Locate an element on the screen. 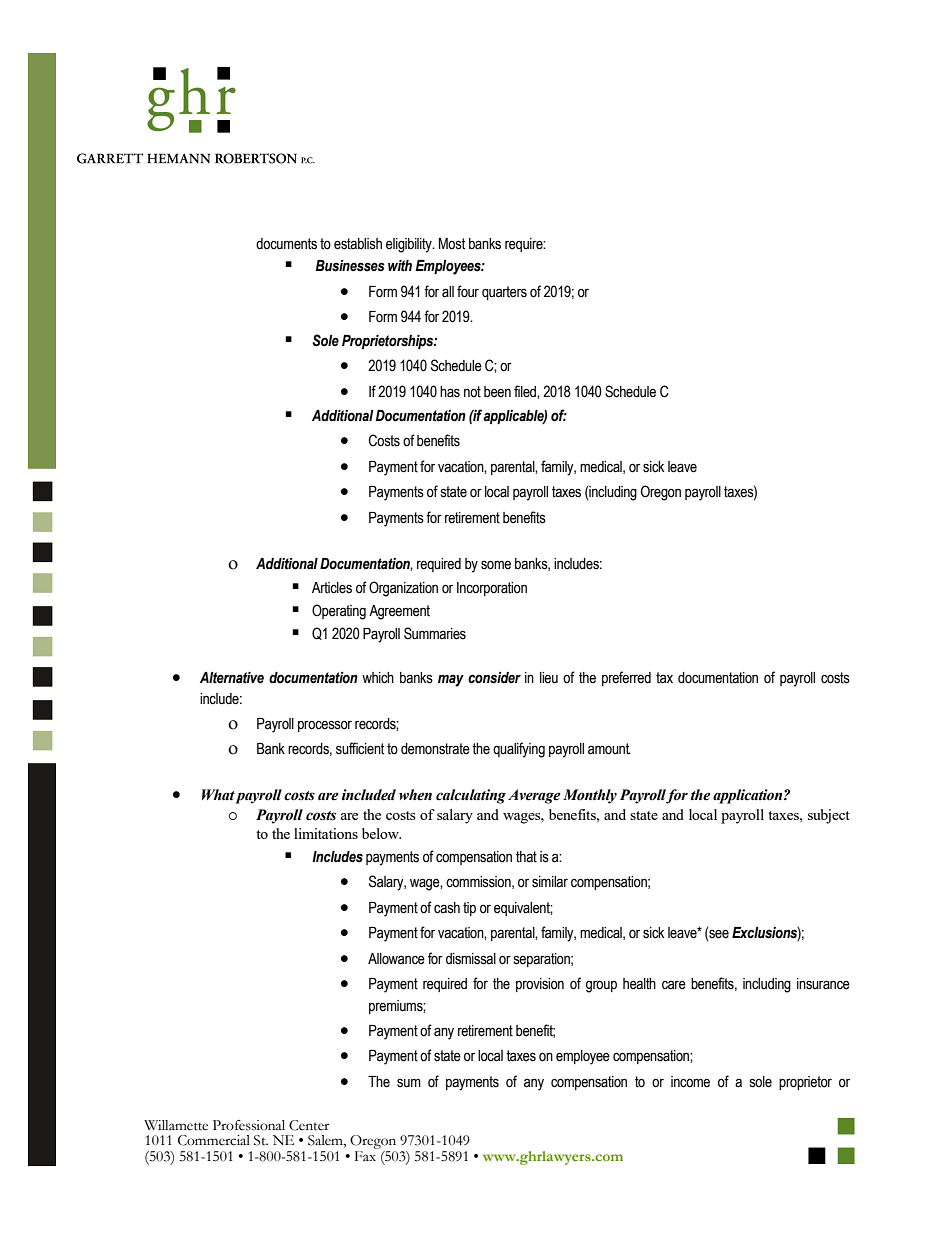 The width and height of the screenshot is (952, 1233). quarters is located at coordinates (504, 293).
